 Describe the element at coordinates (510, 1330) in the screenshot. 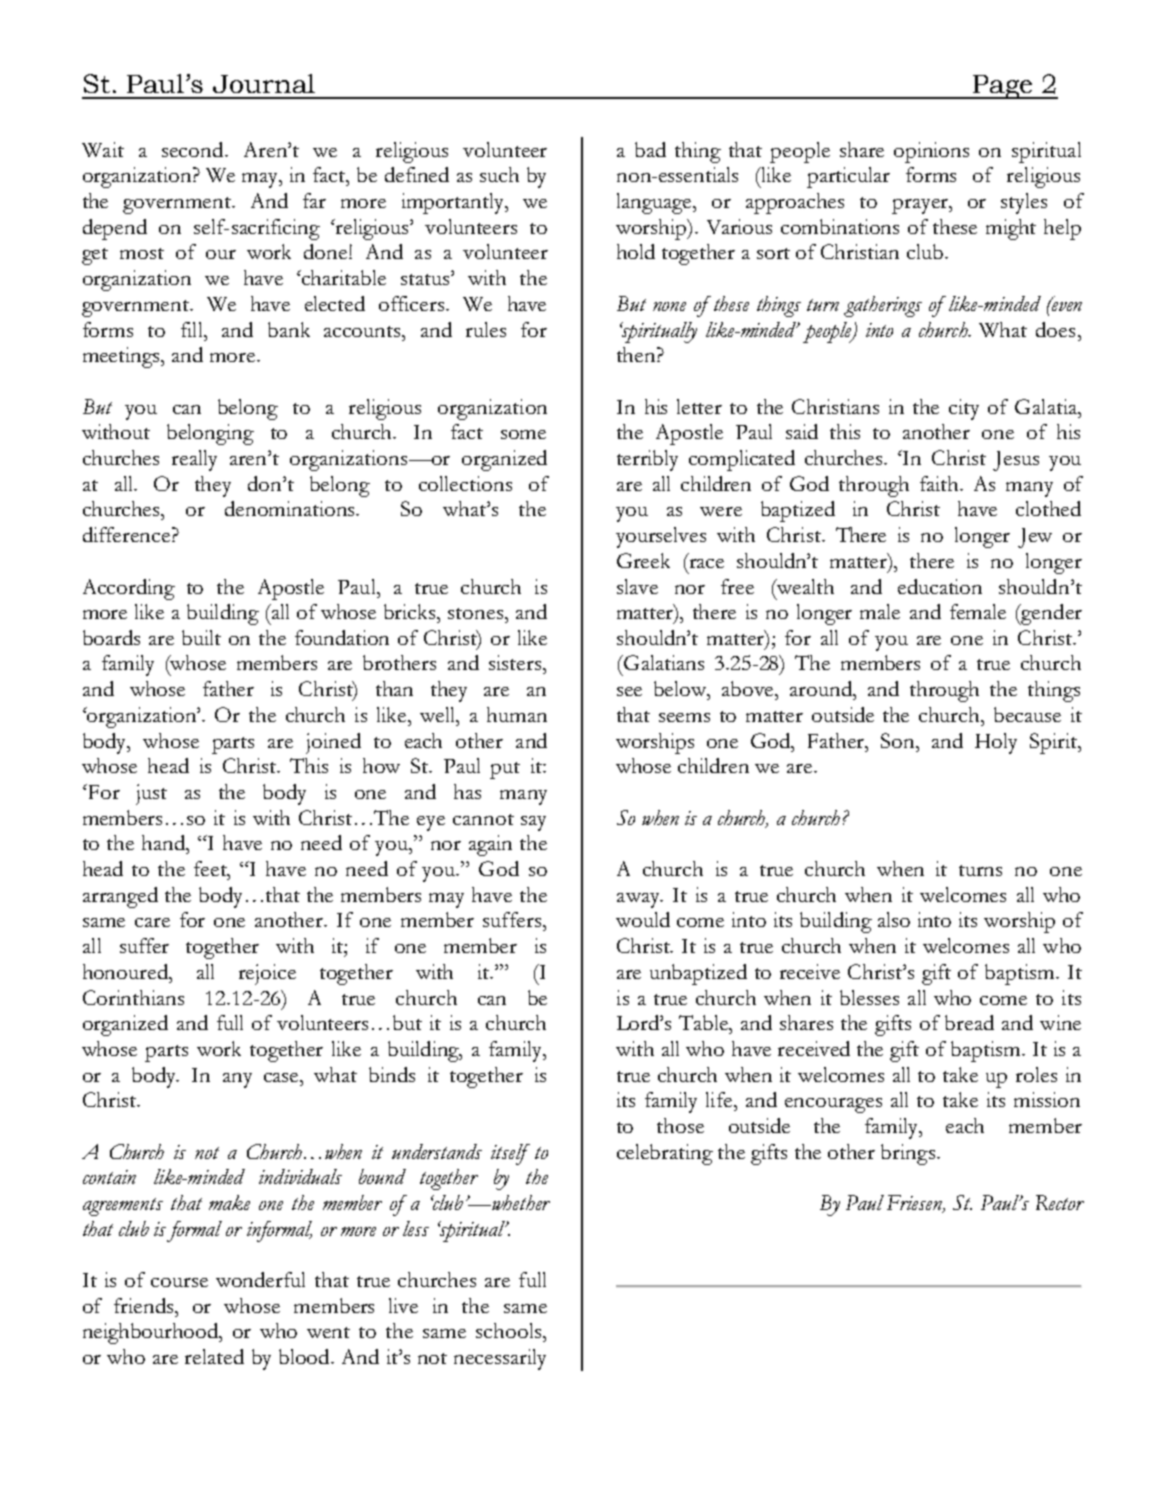

I see `schools` at that location.
